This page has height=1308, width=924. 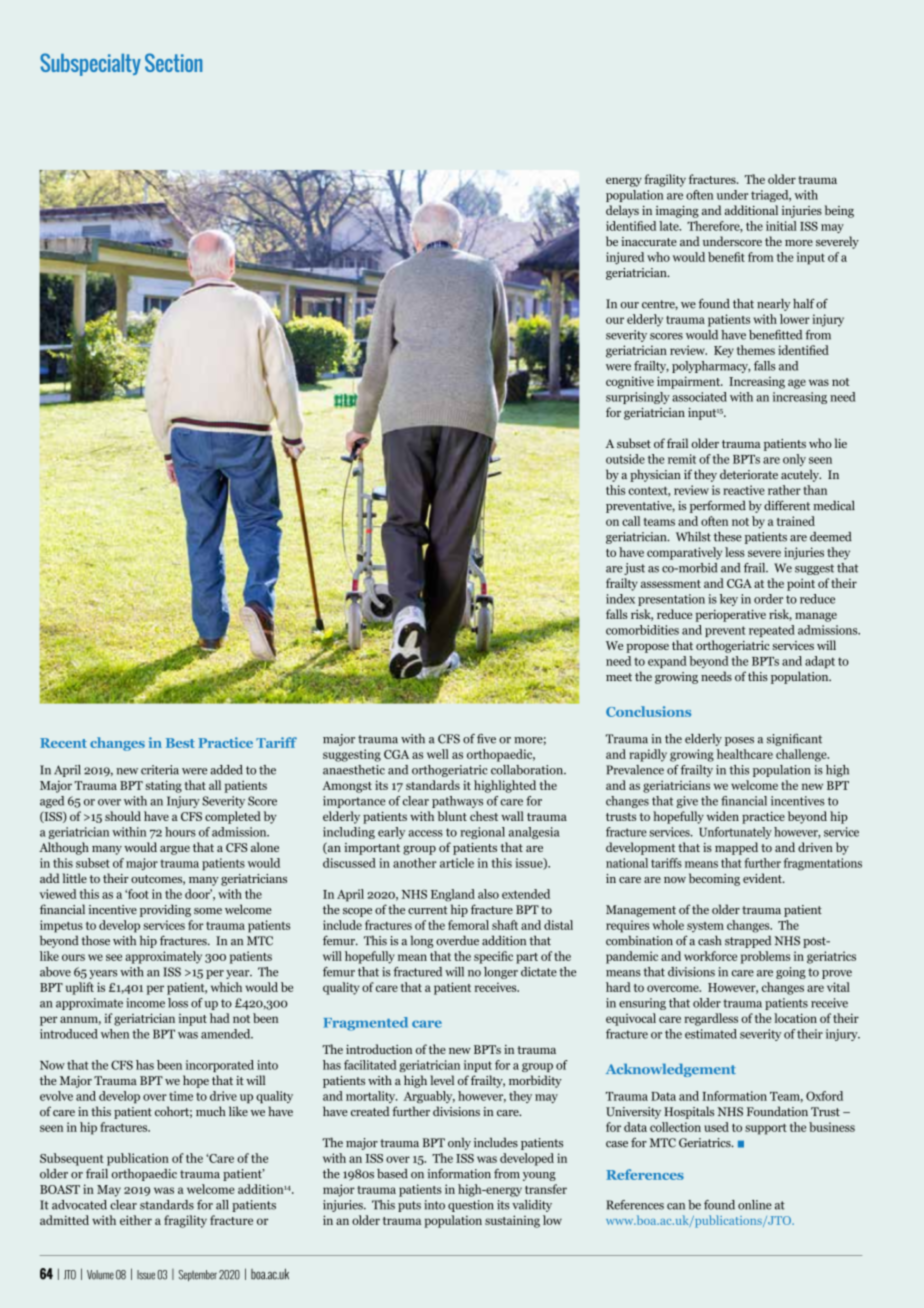 I want to click on question, so click(x=471, y=1206).
